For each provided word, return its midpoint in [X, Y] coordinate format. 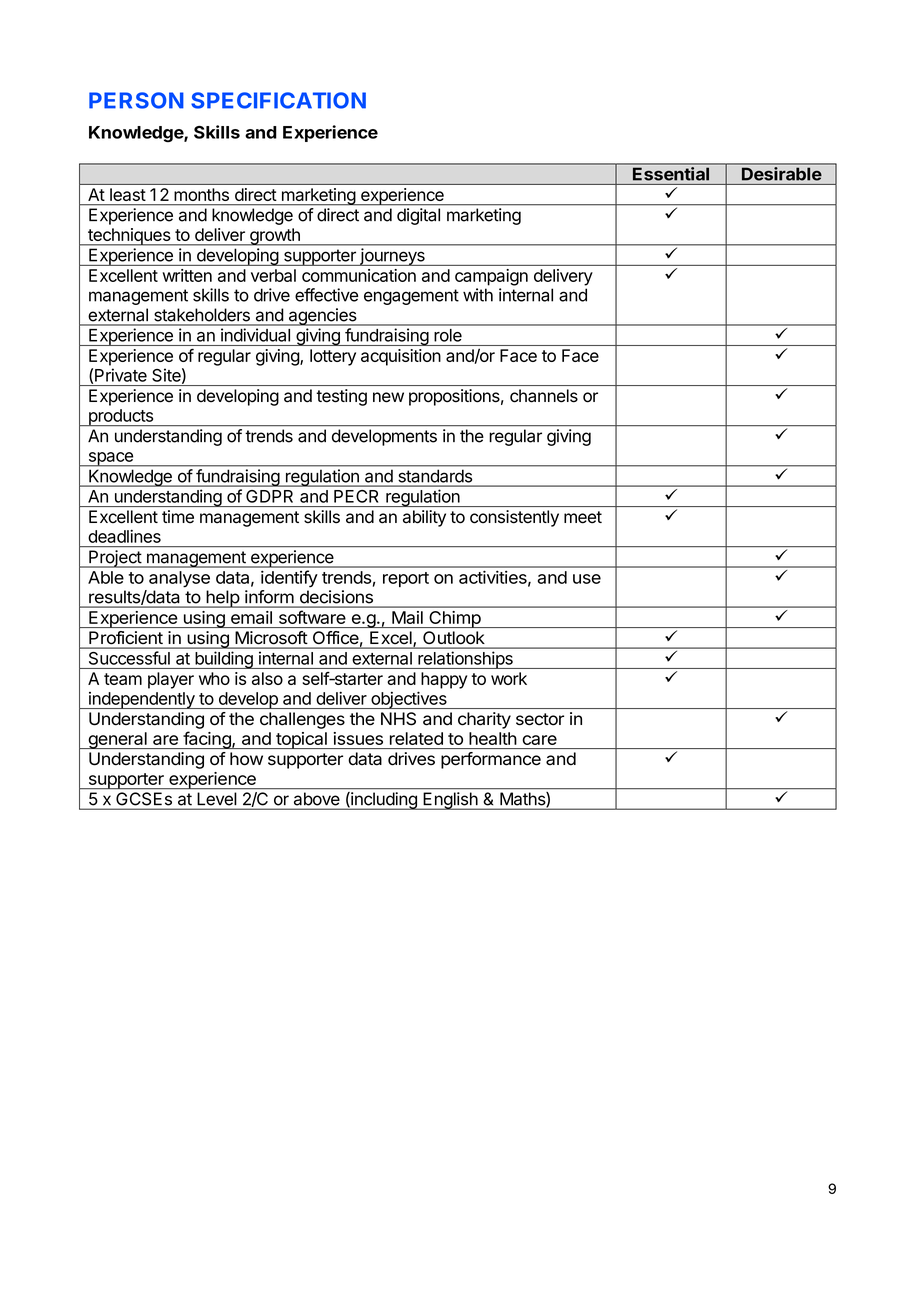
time [178, 516]
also [267, 678]
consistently [514, 518]
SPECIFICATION [278, 100]
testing [342, 397]
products [120, 417]
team [123, 679]
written [187, 275]
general [117, 740]
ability [424, 518]
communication [359, 275]
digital [418, 216]
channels [544, 396]
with [478, 295]
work [509, 678]
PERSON [136, 100]
